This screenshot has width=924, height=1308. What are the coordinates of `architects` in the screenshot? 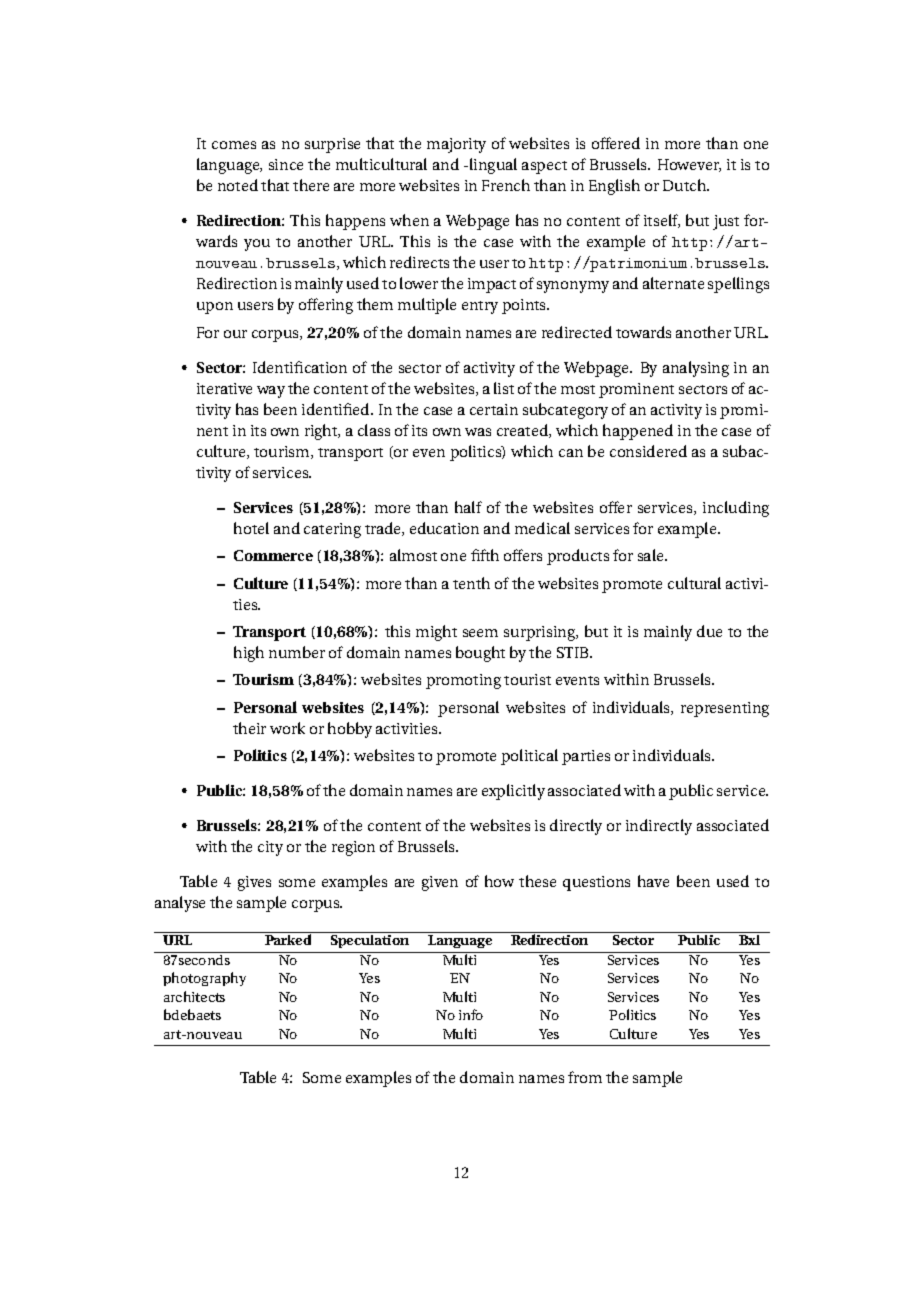 It's located at (194, 996).
